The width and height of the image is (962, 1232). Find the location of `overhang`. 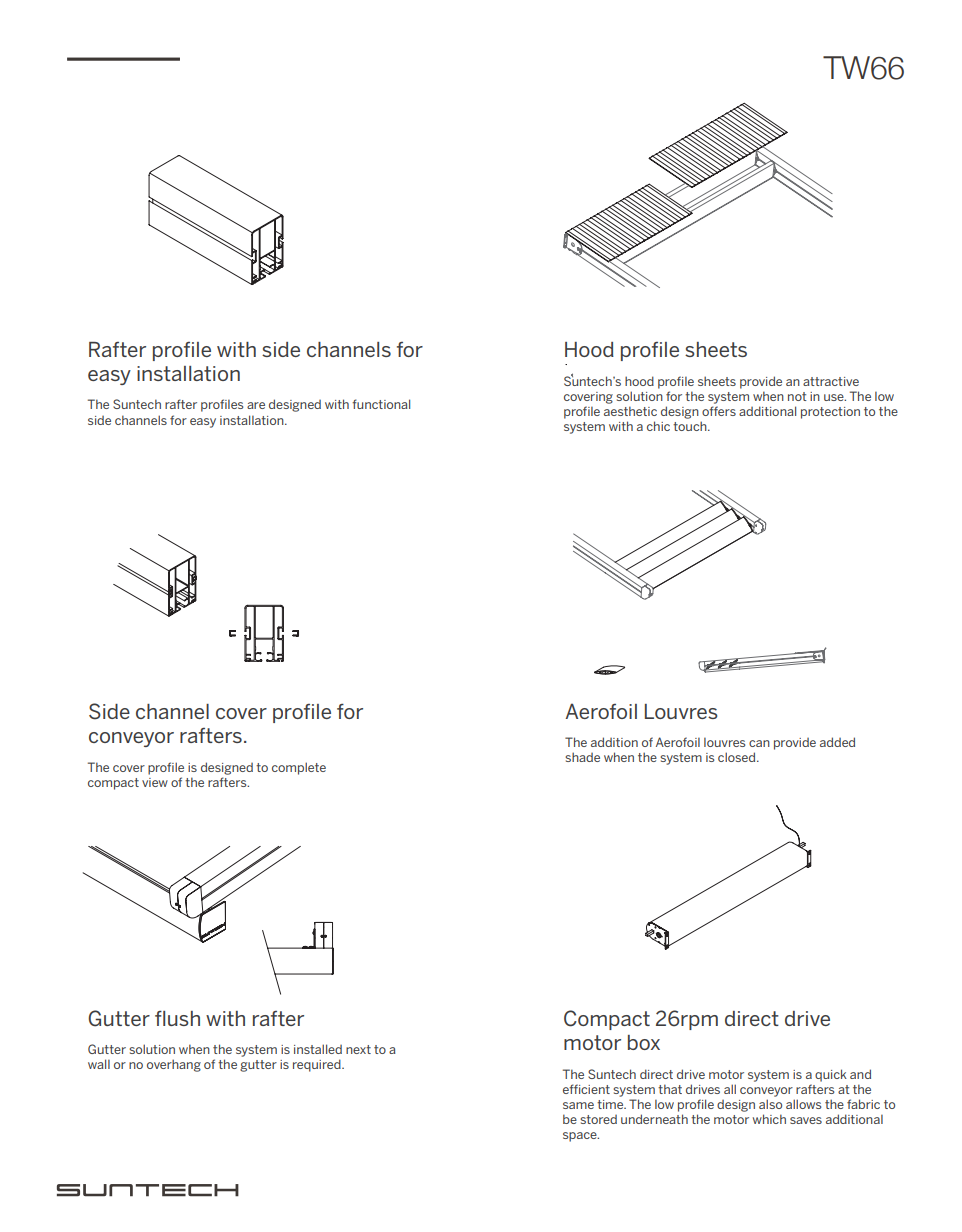

overhang is located at coordinates (174, 1065).
